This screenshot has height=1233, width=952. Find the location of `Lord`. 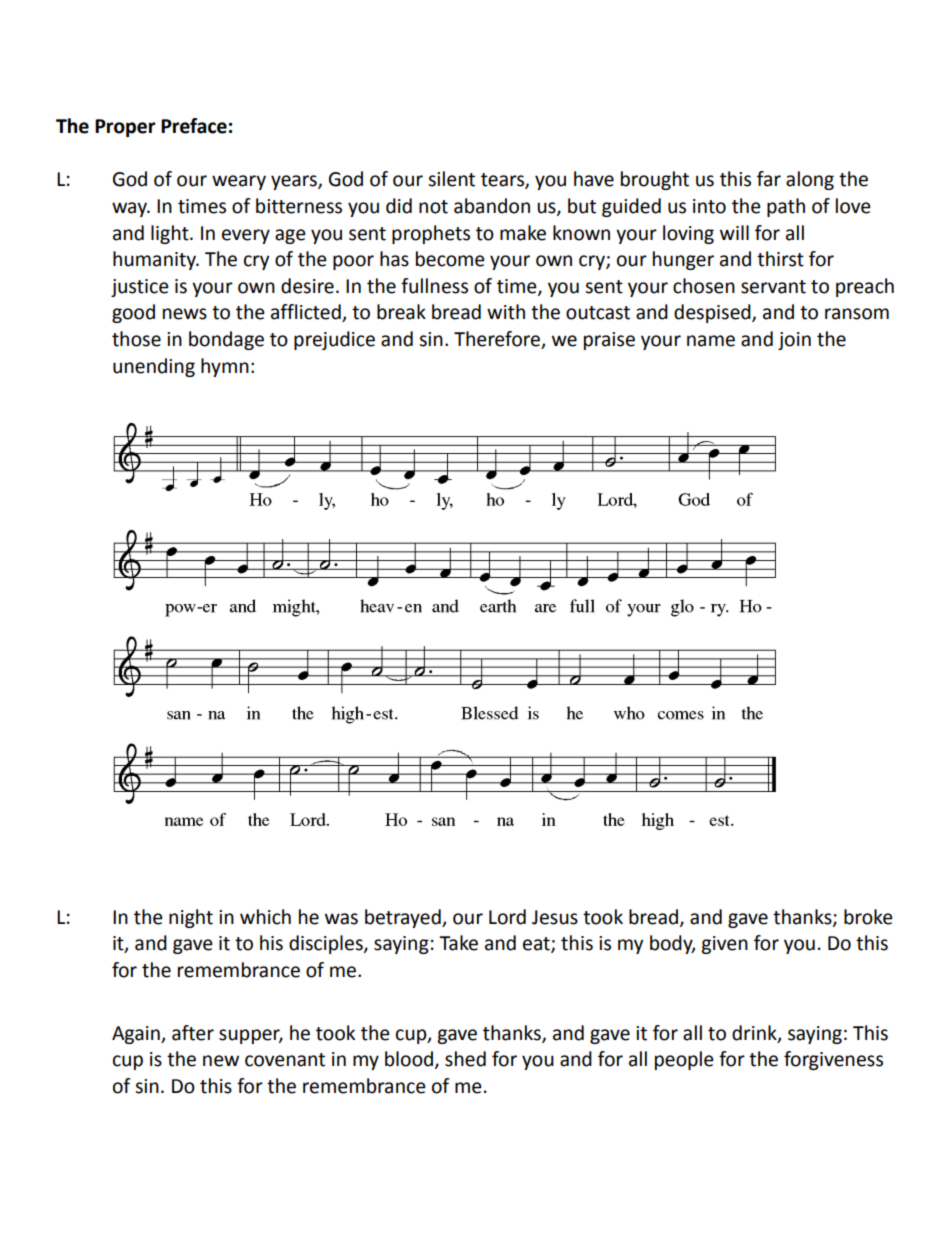

Lord is located at coordinates (507, 917).
